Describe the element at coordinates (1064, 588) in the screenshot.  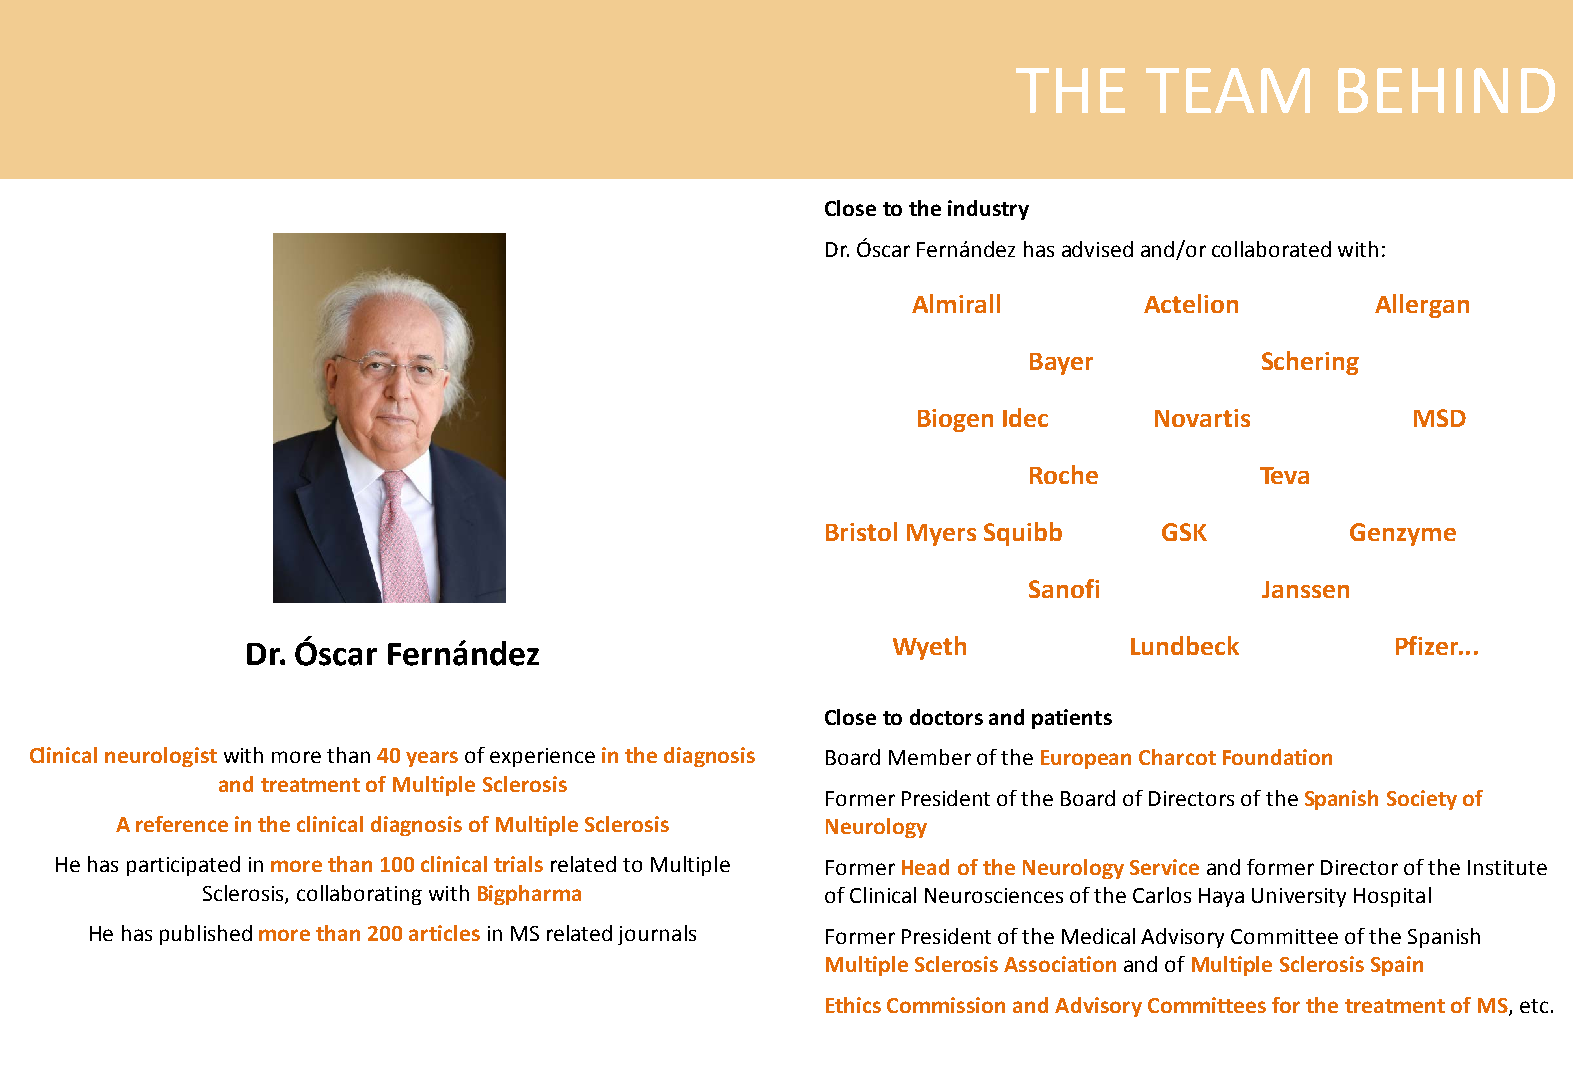
I see `Sanofi` at that location.
